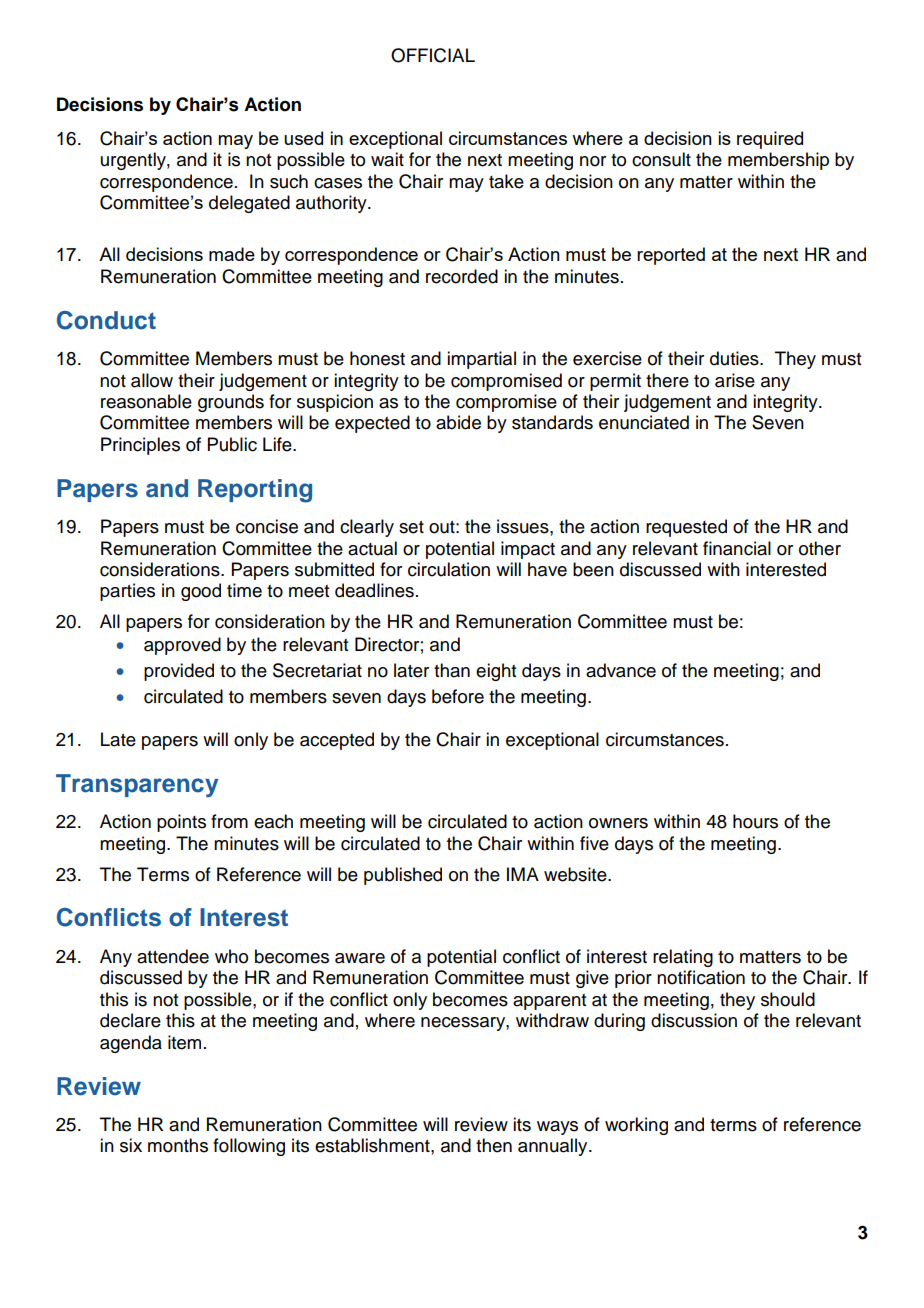  I want to click on OFFICIAL, so click(433, 55).
